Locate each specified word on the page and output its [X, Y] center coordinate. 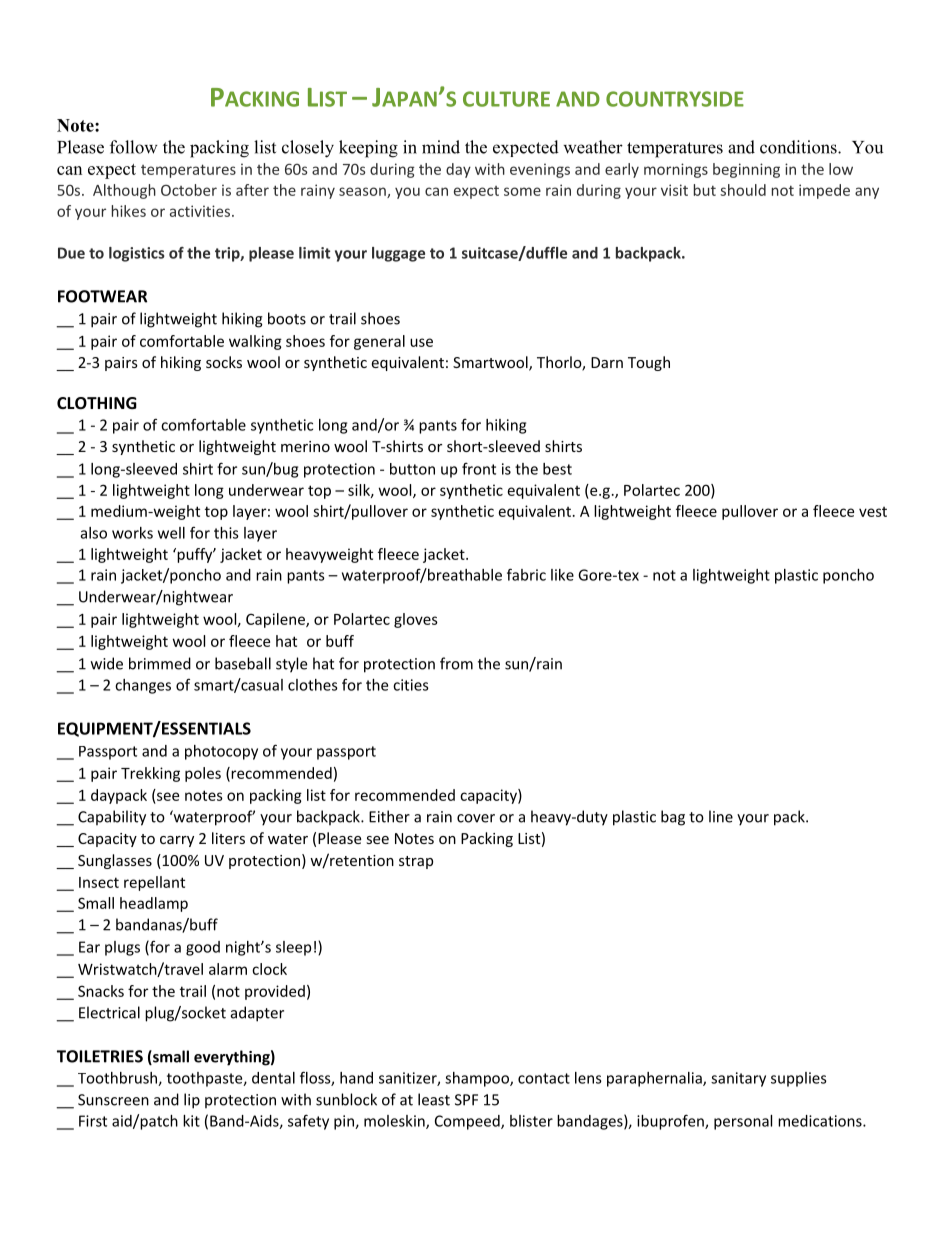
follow [134, 147]
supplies [799, 1079]
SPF [466, 1100]
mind [441, 147]
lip [192, 1101]
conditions [799, 147]
